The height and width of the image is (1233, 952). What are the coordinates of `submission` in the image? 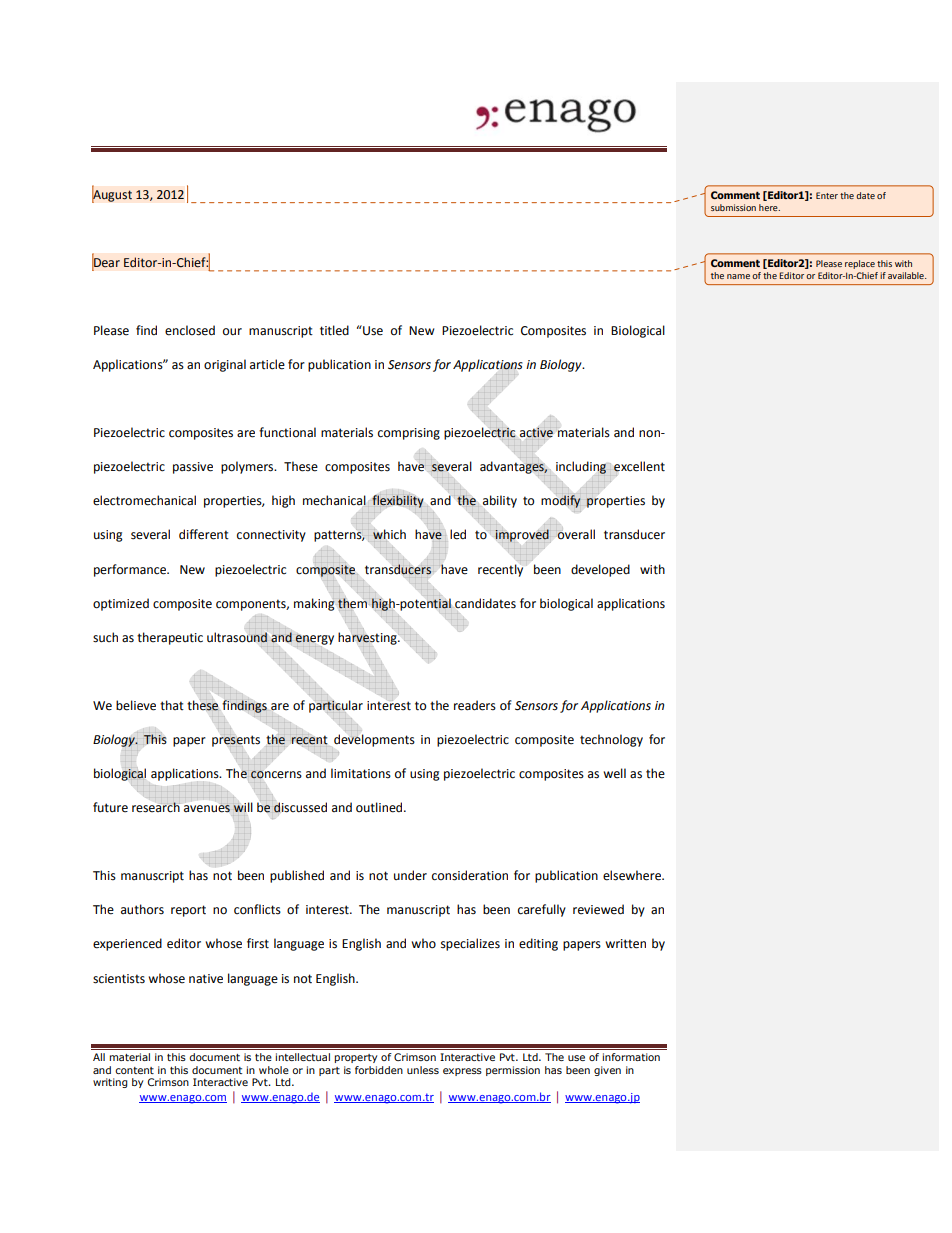 It's located at (733, 207).
